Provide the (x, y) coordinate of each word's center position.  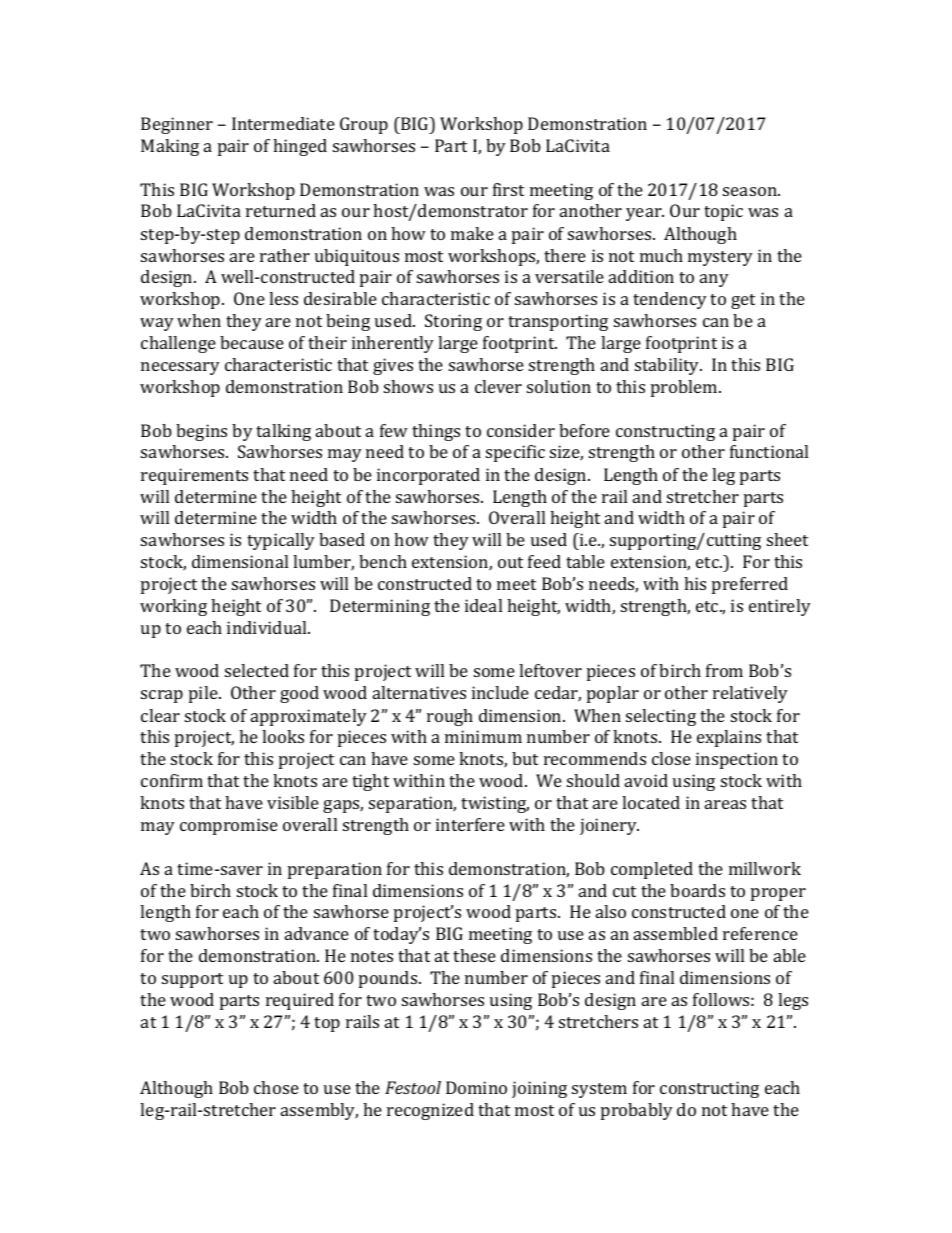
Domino (476, 1087)
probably (637, 1111)
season (751, 191)
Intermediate (283, 123)
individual (268, 627)
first (508, 189)
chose (276, 1087)
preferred (750, 585)
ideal (483, 605)
